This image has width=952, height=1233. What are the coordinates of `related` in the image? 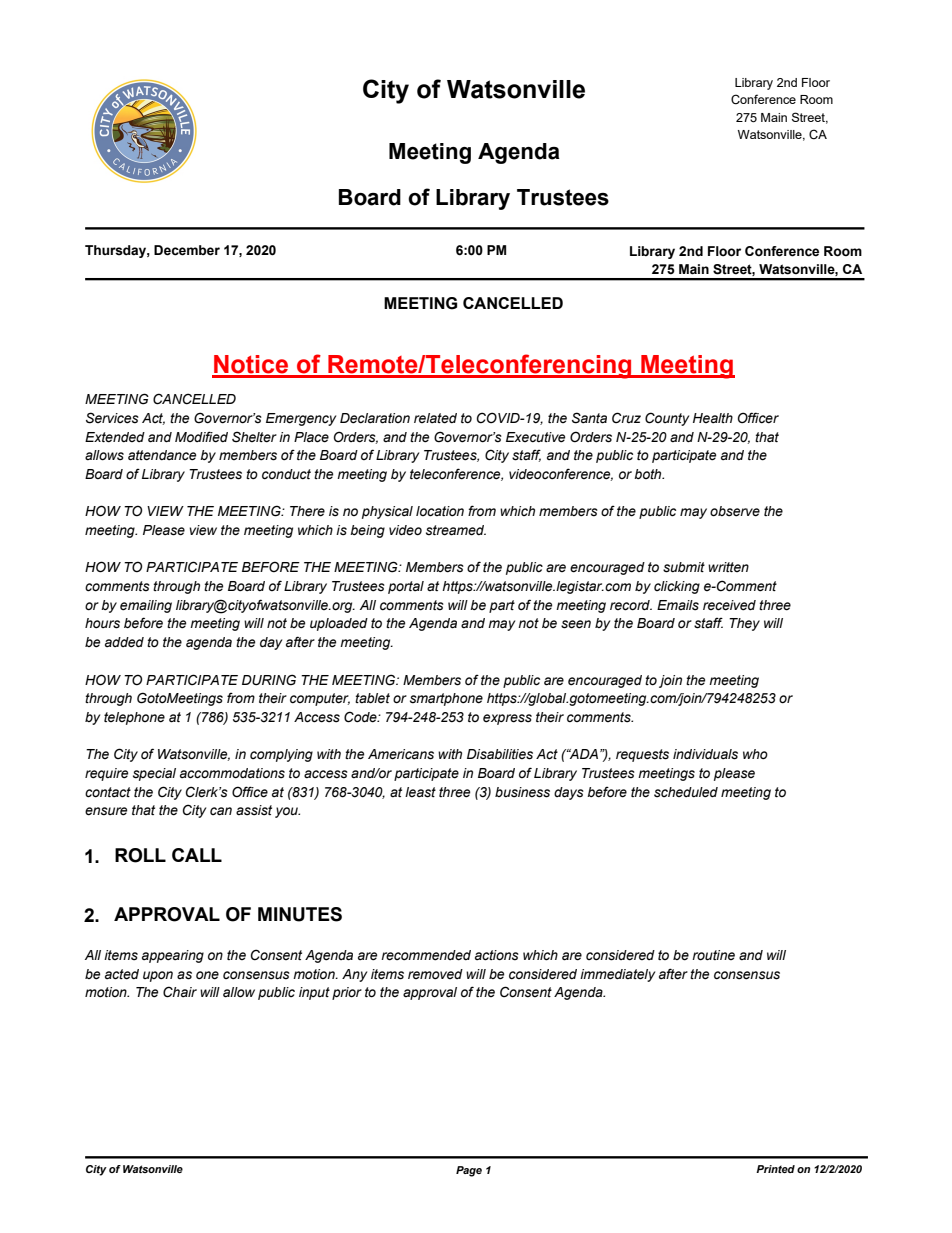 It's located at (435, 418).
